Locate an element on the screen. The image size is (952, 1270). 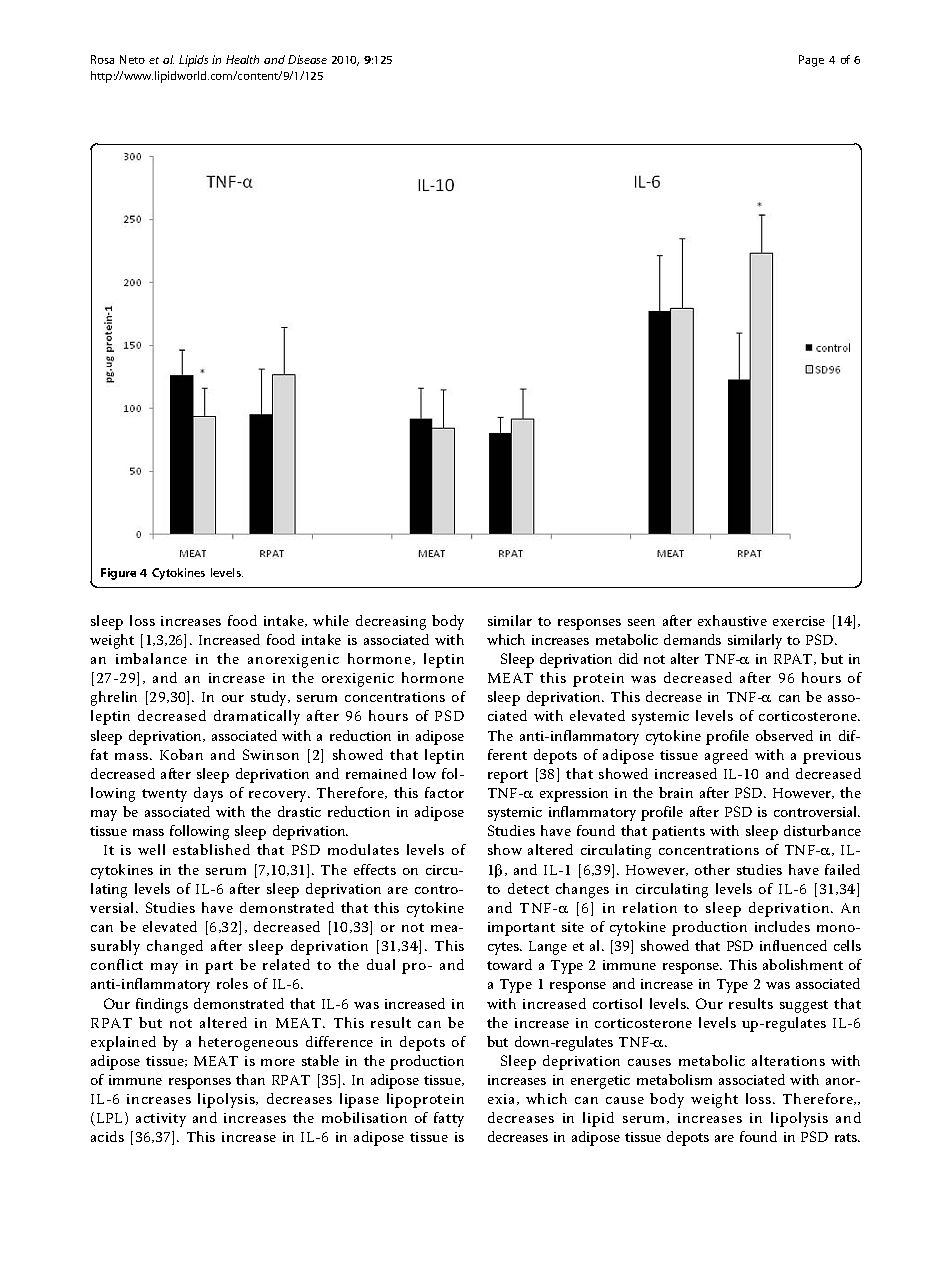
observed is located at coordinates (784, 735).
